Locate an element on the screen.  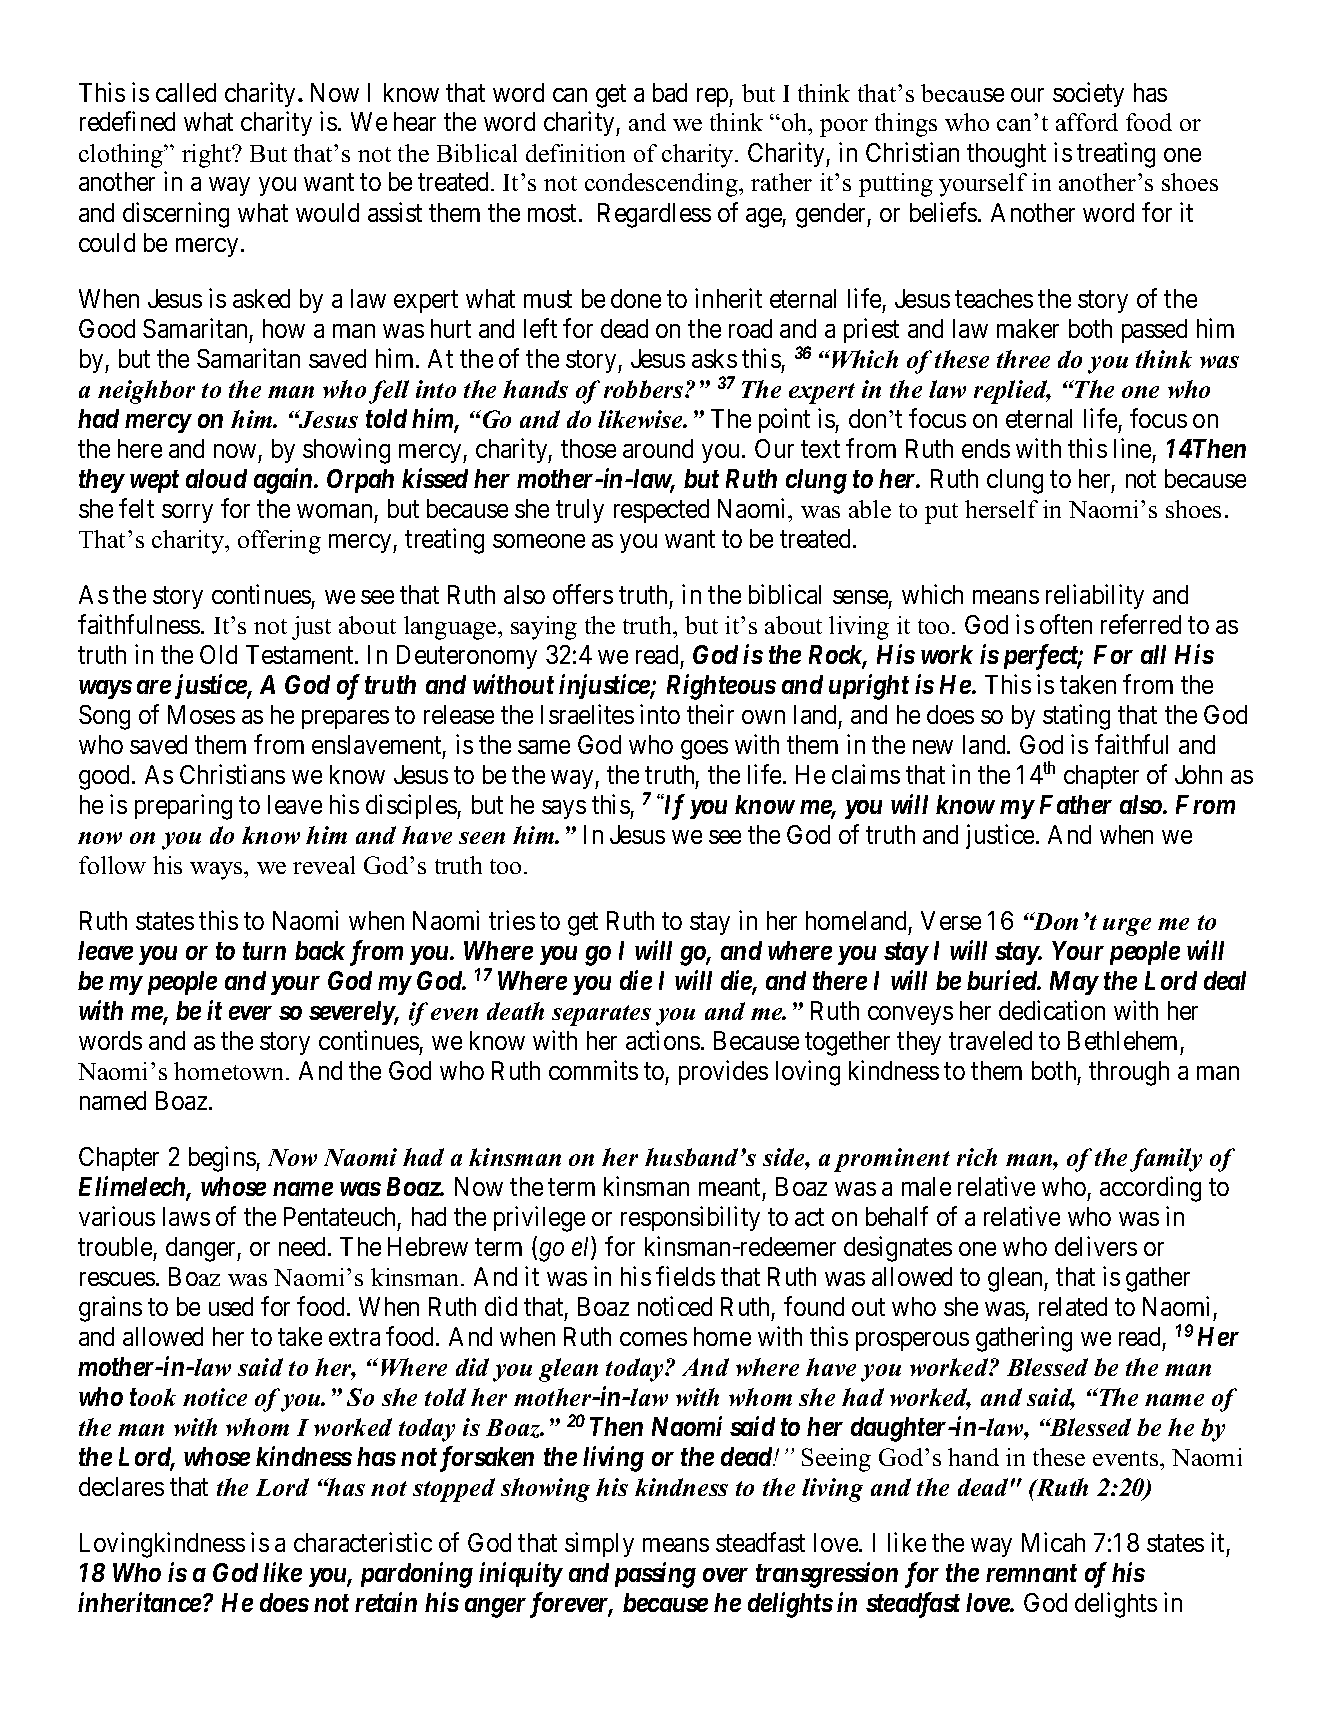
stating is located at coordinates (1076, 717).
